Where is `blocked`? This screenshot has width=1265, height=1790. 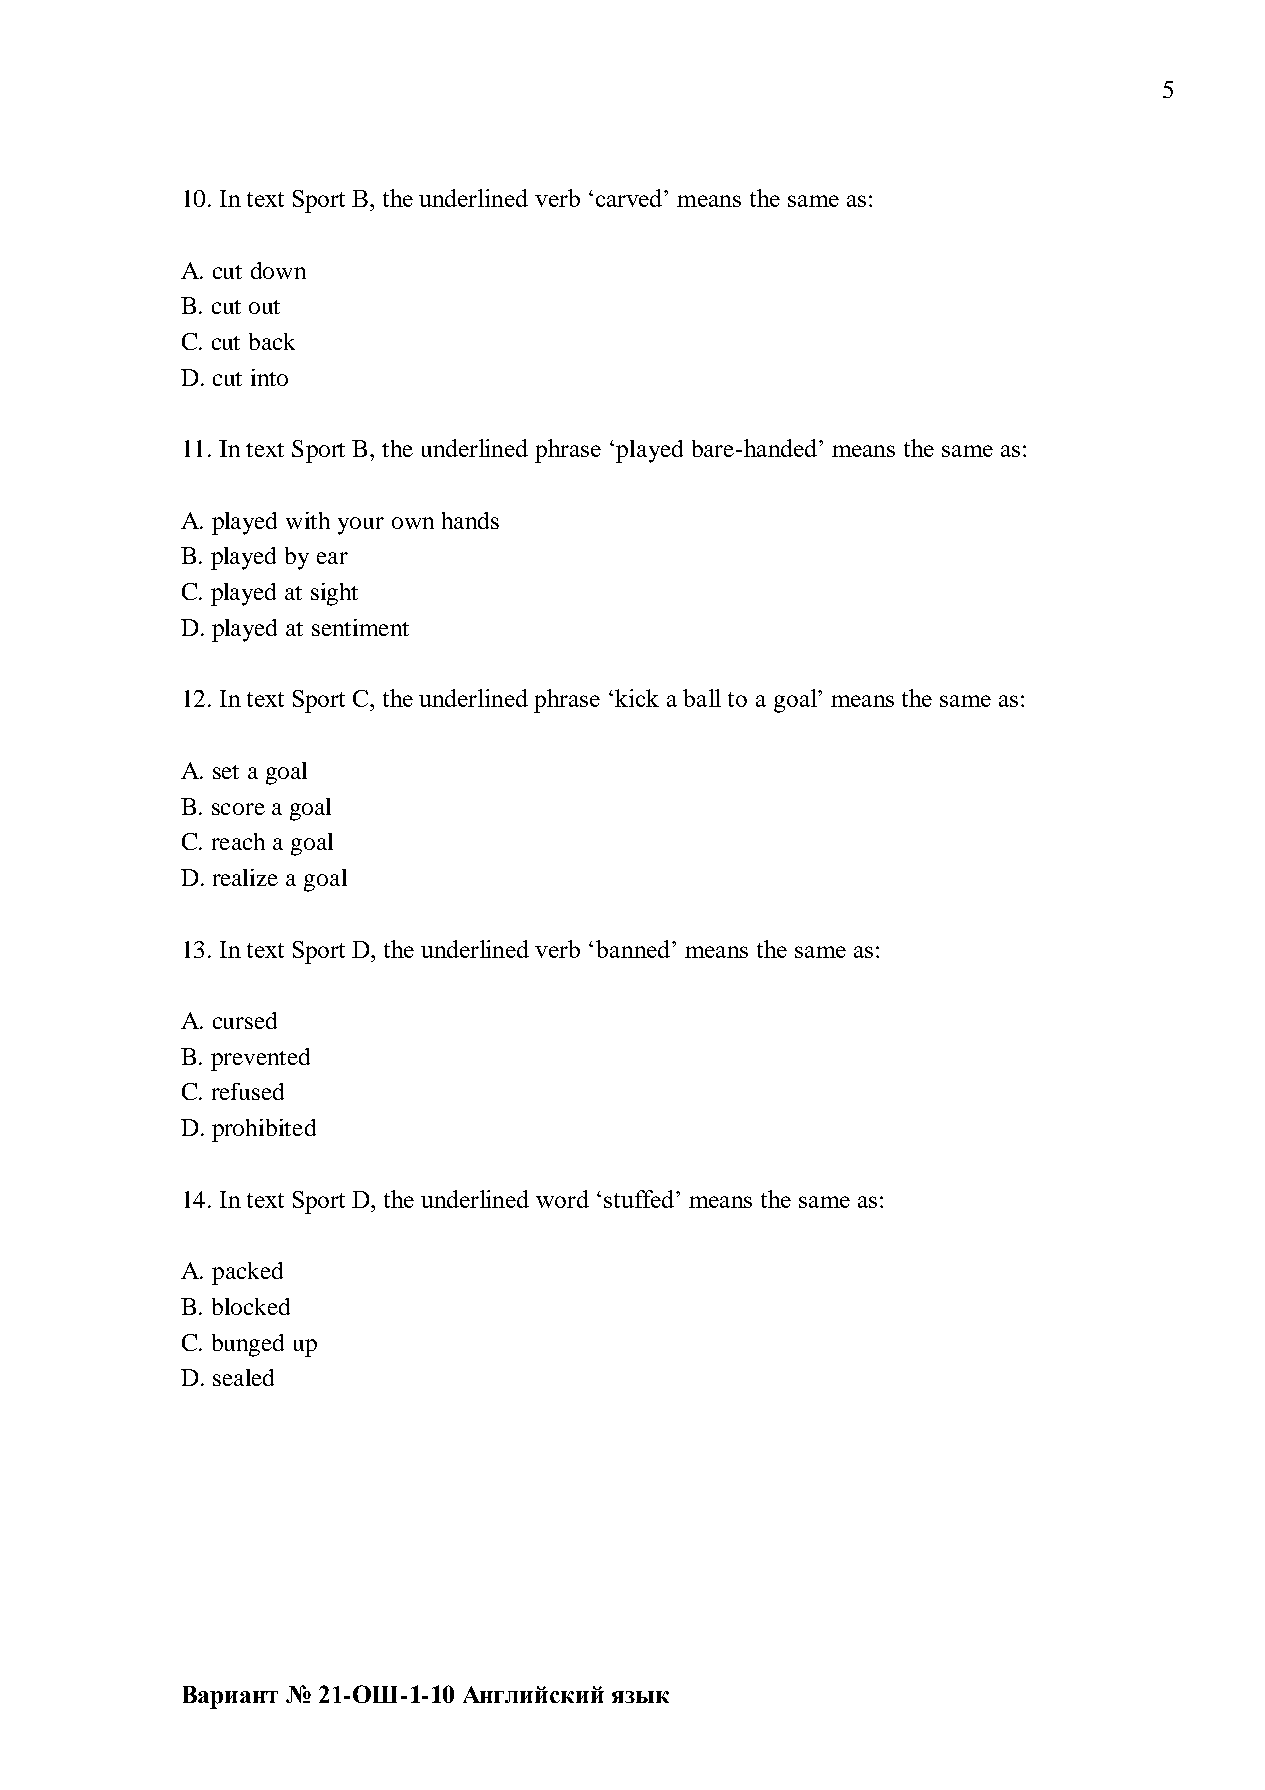 blocked is located at coordinates (251, 1306).
